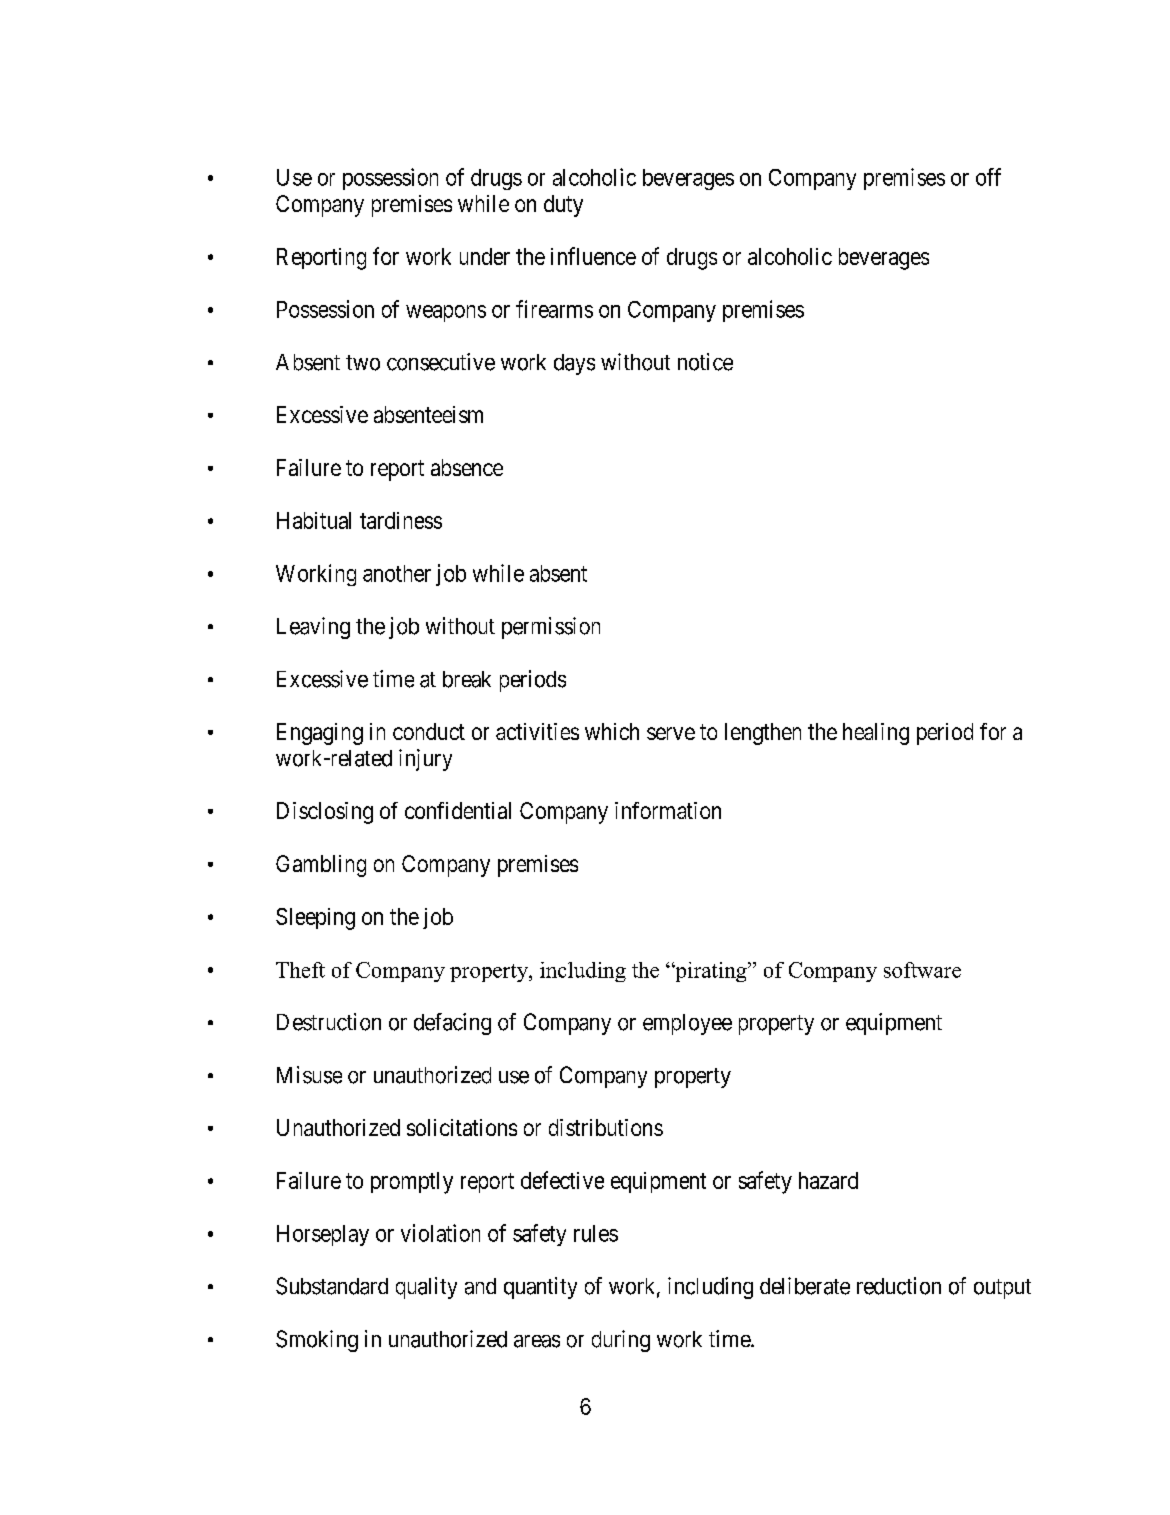 The height and width of the screenshot is (1515, 1170). Describe the element at coordinates (425, 760) in the screenshot. I see `injury` at that location.
